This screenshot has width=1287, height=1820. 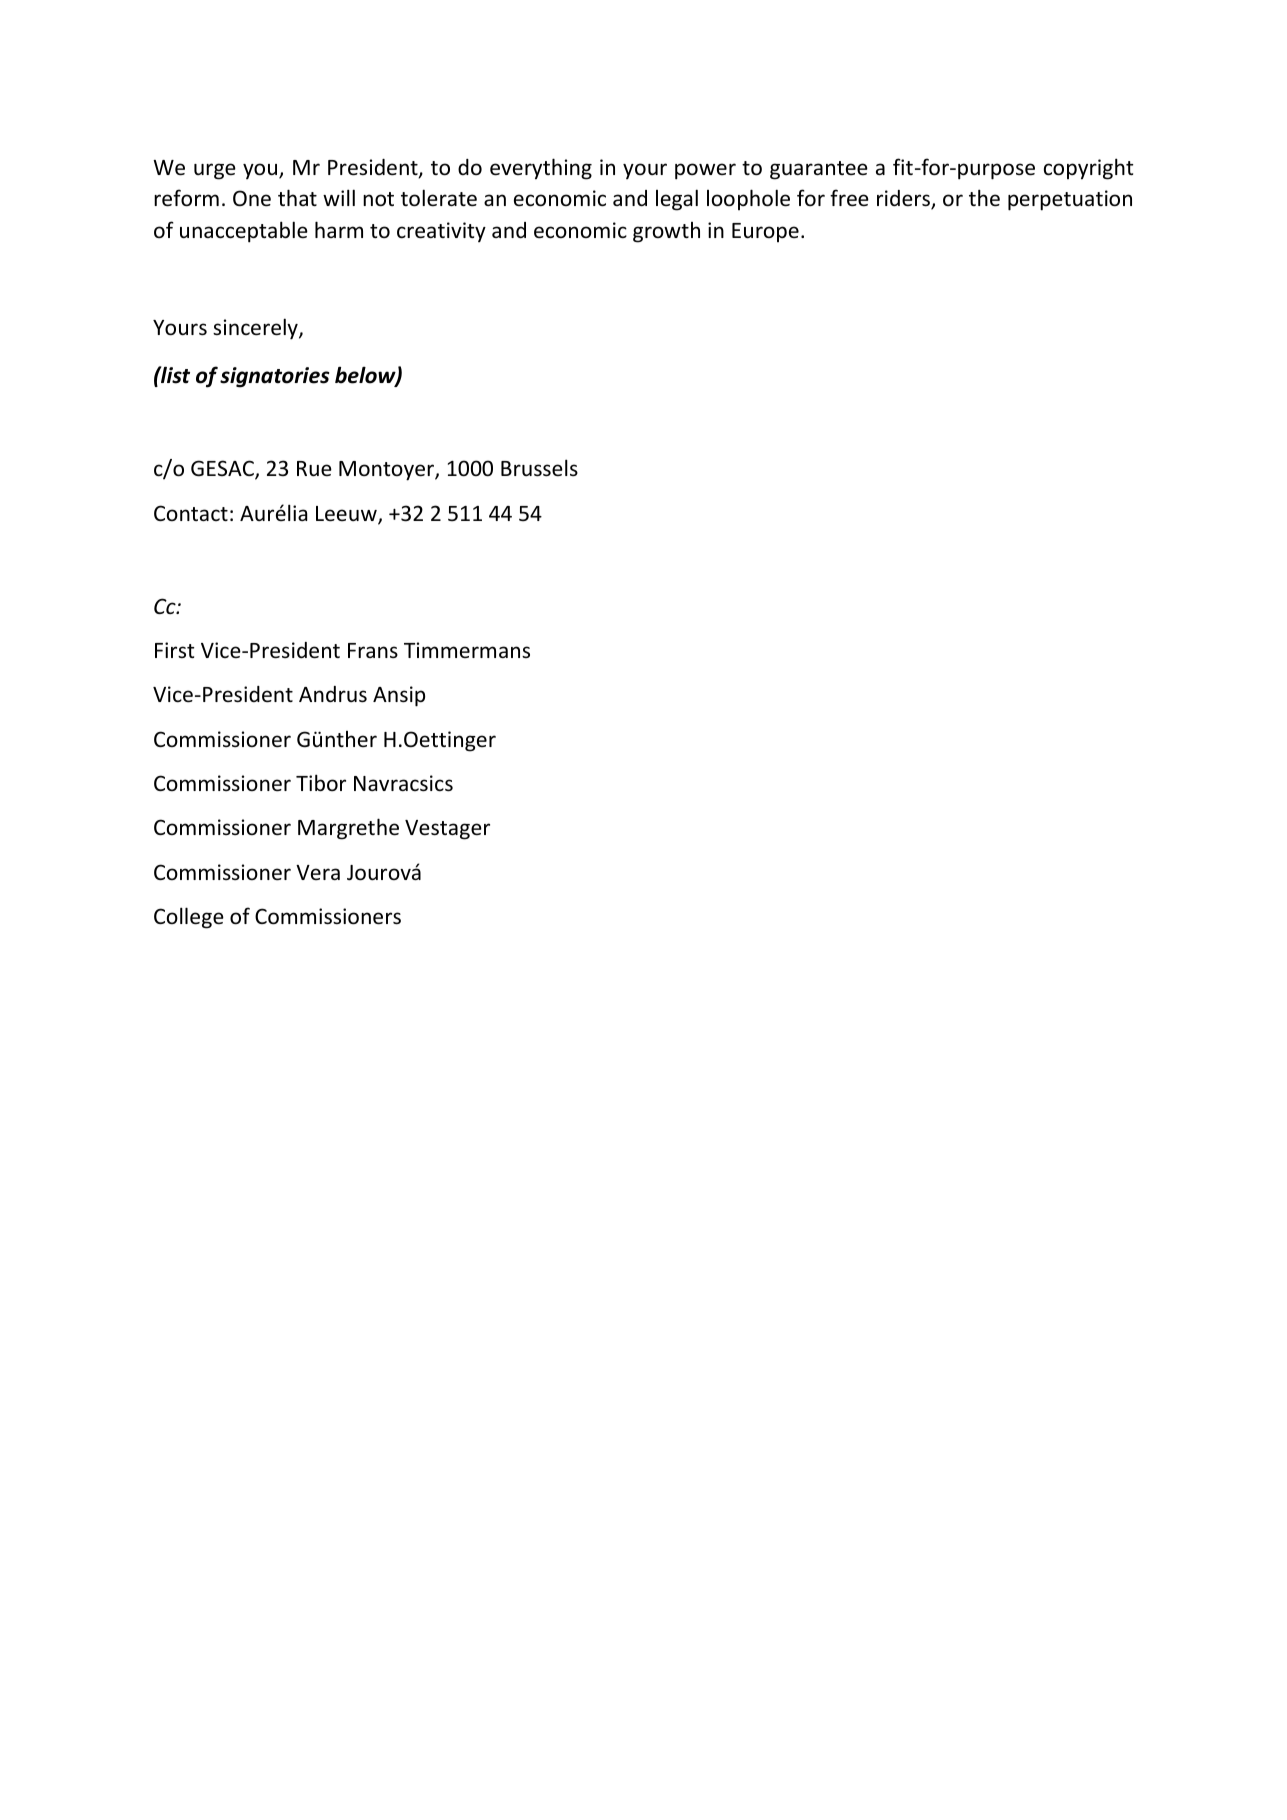 What do you see at coordinates (191, 513) in the screenshot?
I see `Contact` at bounding box center [191, 513].
